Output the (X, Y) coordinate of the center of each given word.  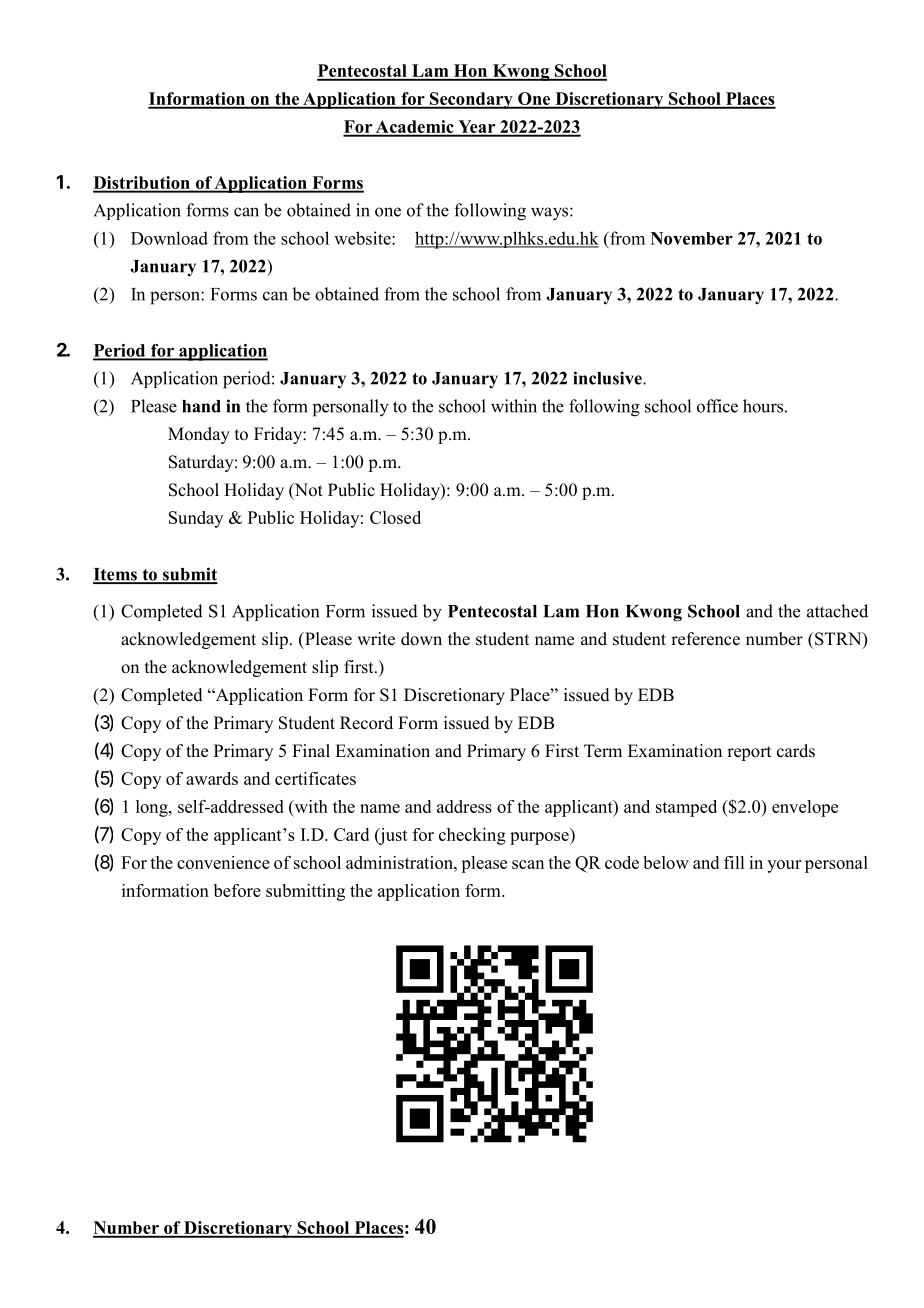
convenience (223, 862)
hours (763, 406)
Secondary (471, 100)
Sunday (196, 519)
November (692, 238)
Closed (395, 517)
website (363, 238)
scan (528, 864)
